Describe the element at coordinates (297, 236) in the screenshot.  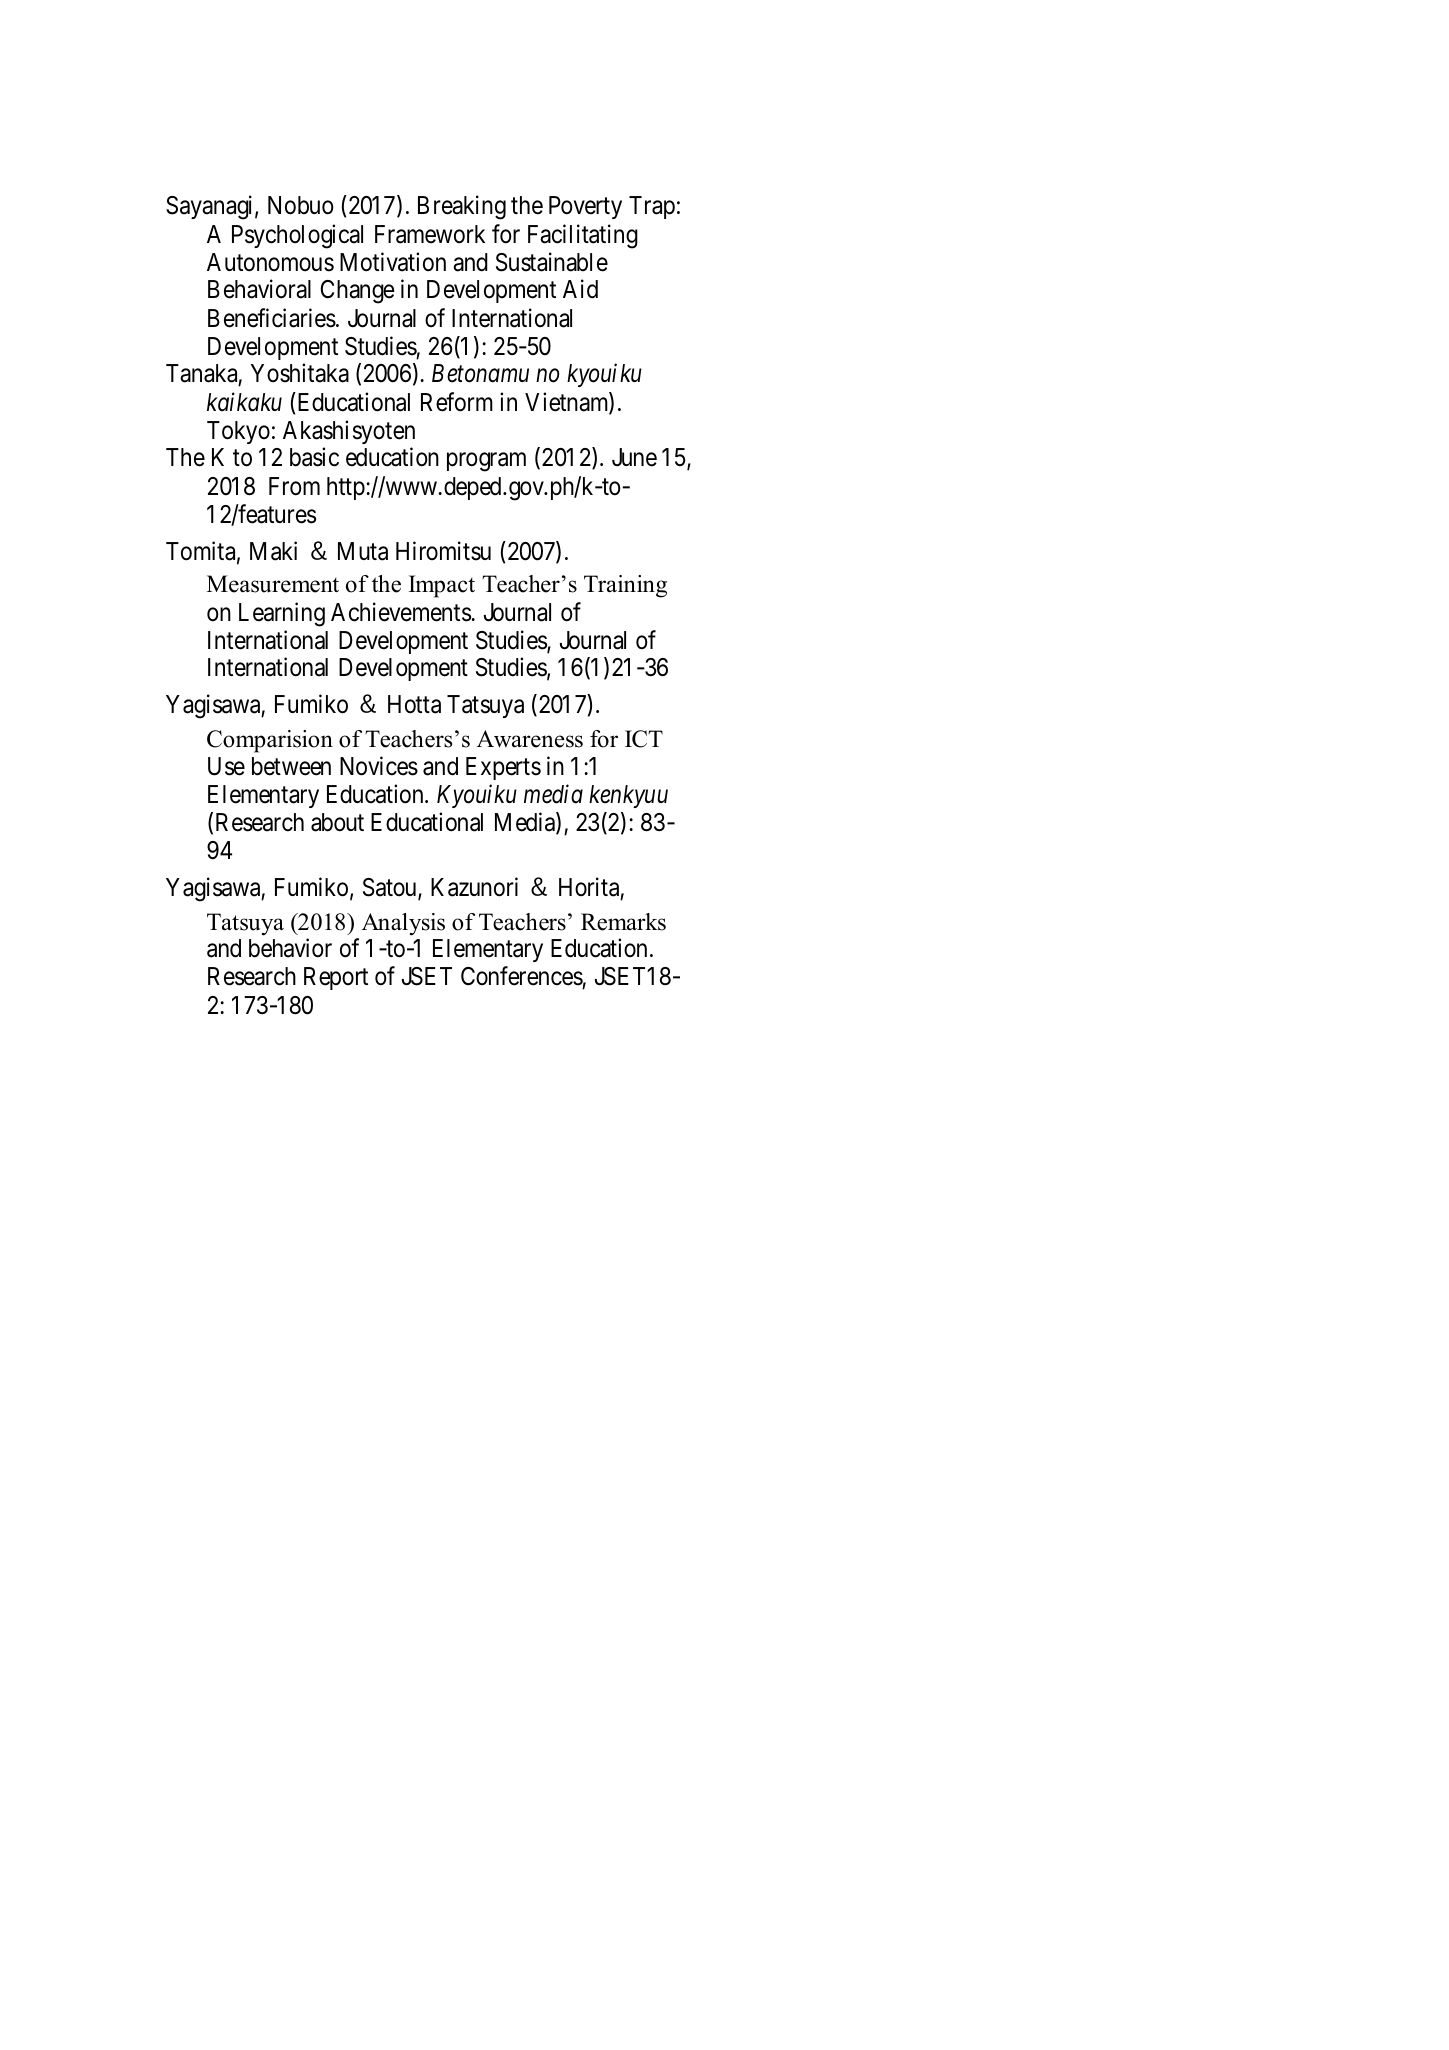
I see `Psychological` at that location.
